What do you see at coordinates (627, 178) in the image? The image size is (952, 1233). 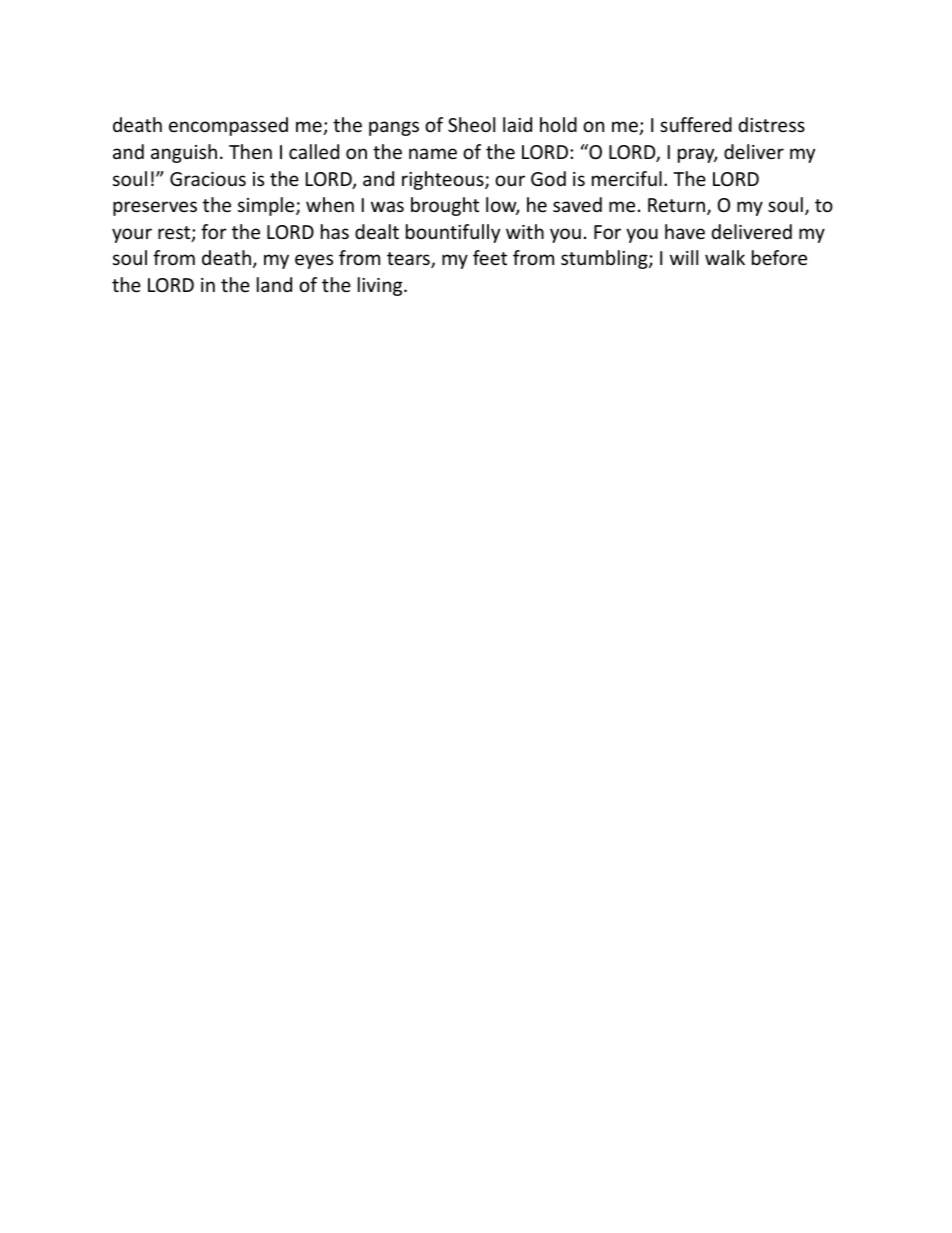 I see `merciful` at bounding box center [627, 178].
